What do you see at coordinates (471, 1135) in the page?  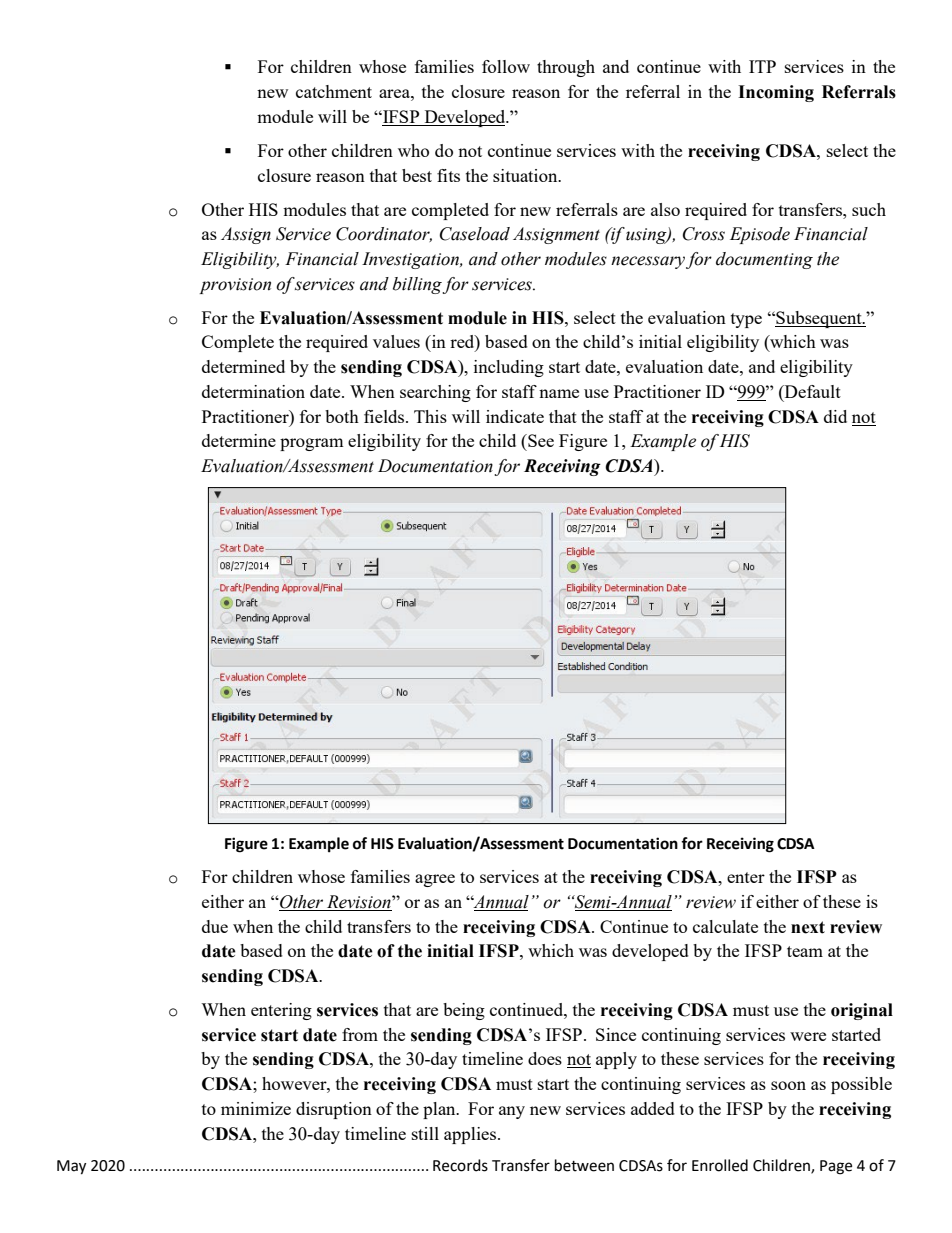 I see `applies` at bounding box center [471, 1135].
